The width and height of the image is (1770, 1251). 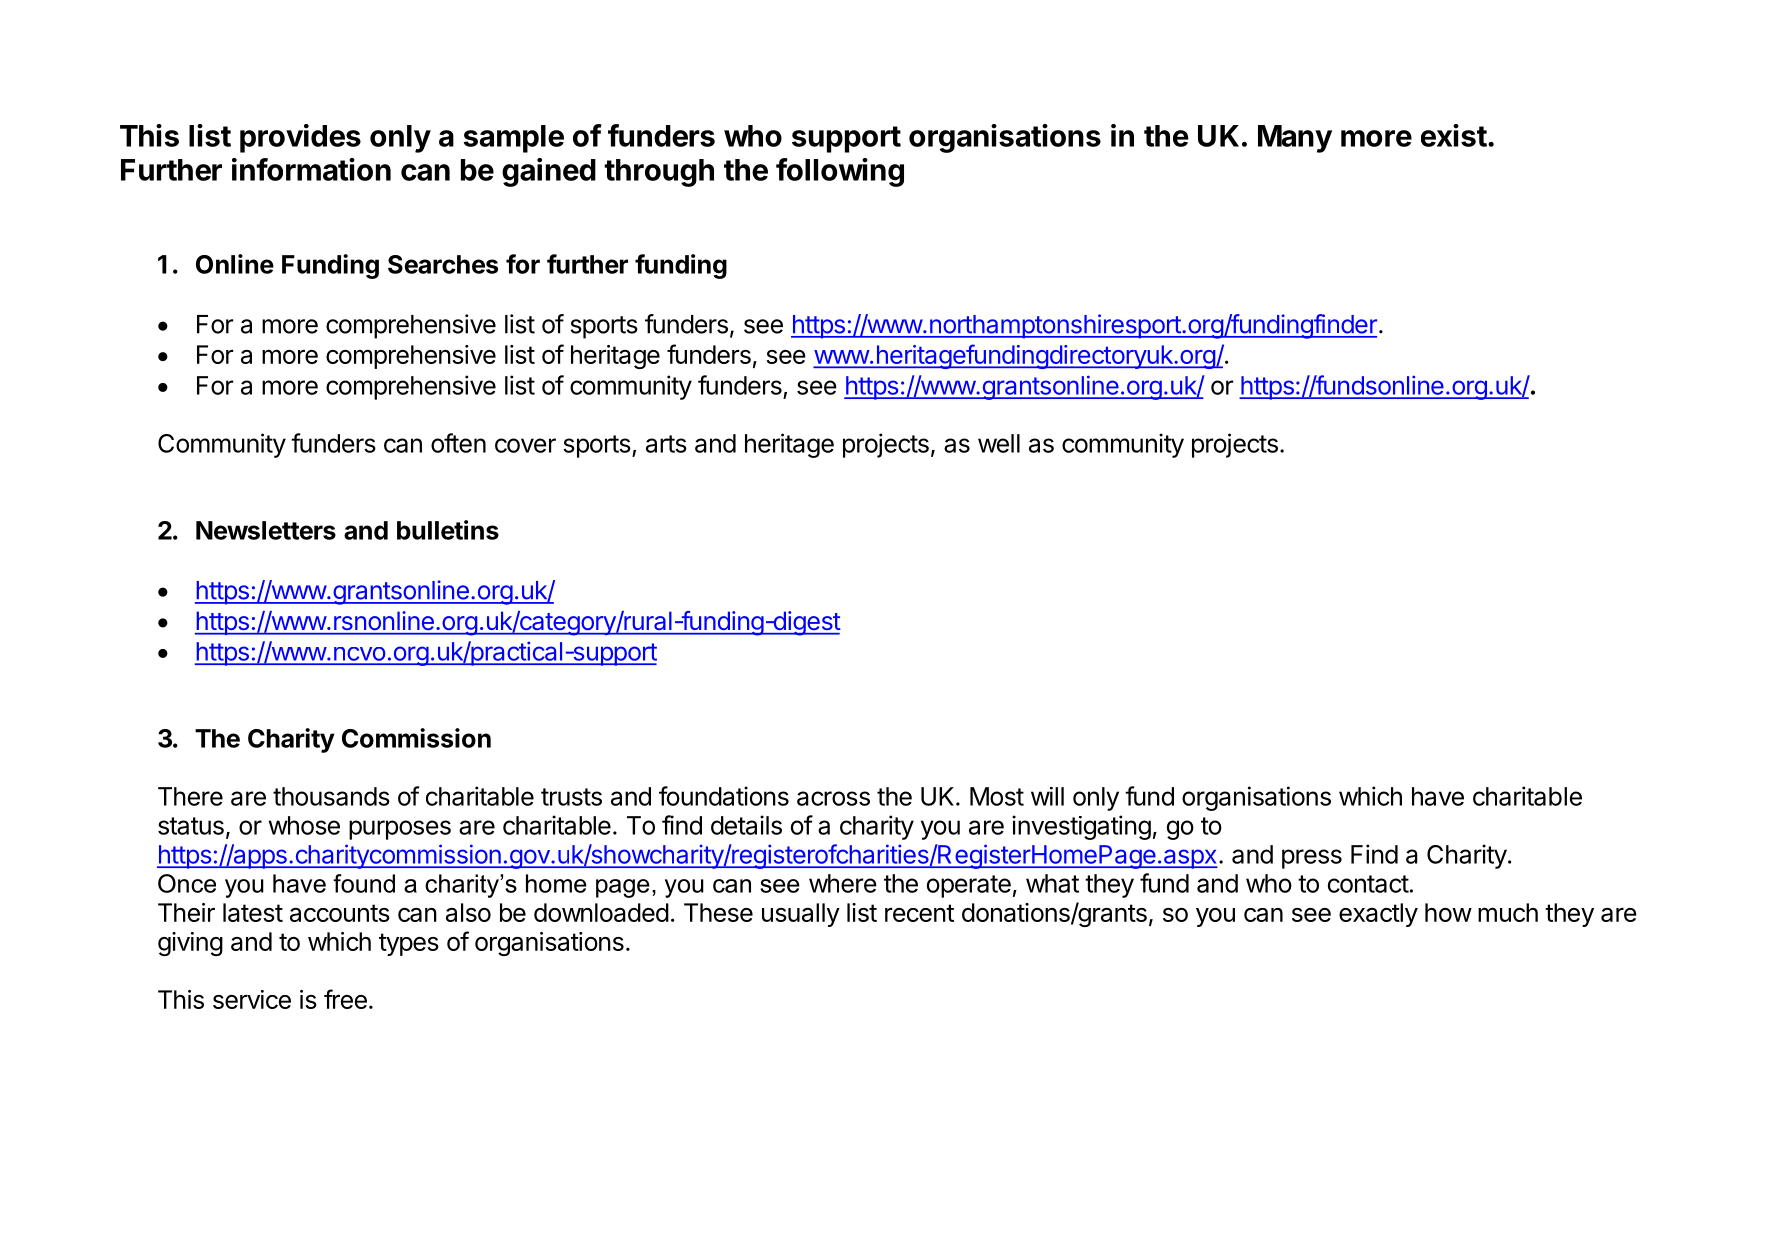 What do you see at coordinates (266, 530) in the image?
I see `Newsletters` at bounding box center [266, 530].
